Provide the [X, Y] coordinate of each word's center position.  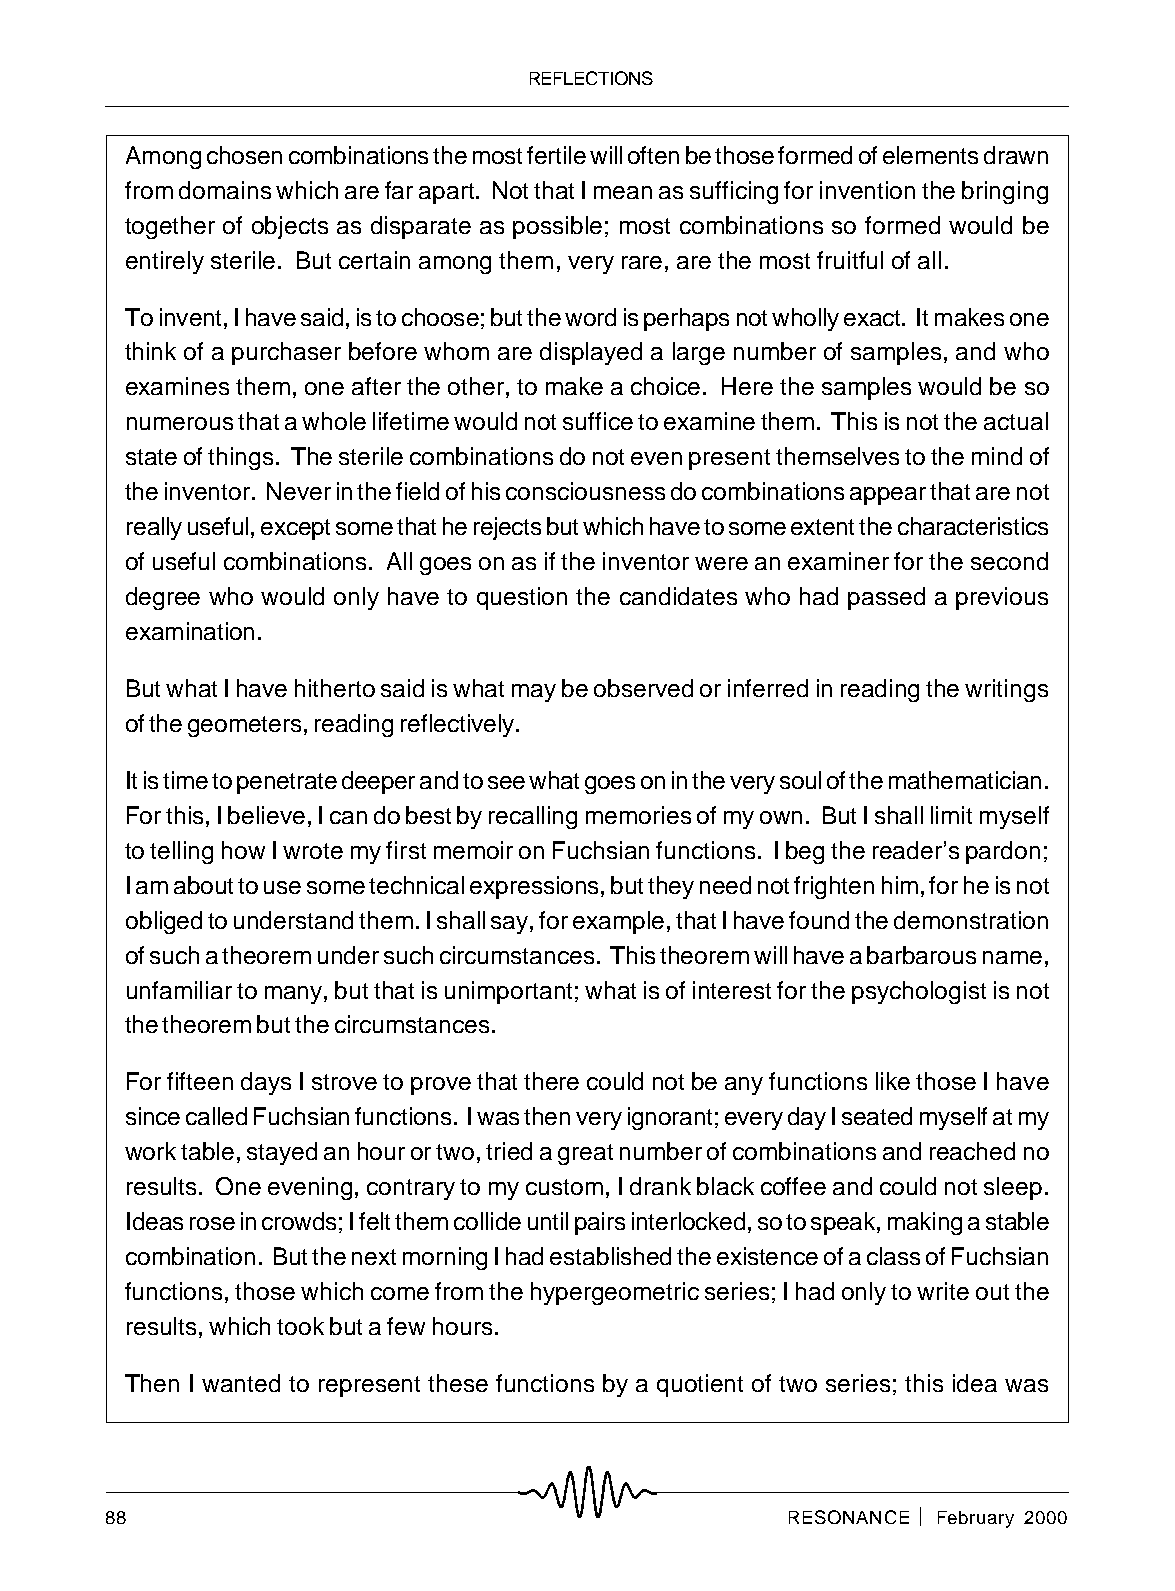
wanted [241, 1383]
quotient [700, 1385]
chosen [244, 155]
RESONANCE [849, 1517]
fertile [556, 155]
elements [930, 155]
